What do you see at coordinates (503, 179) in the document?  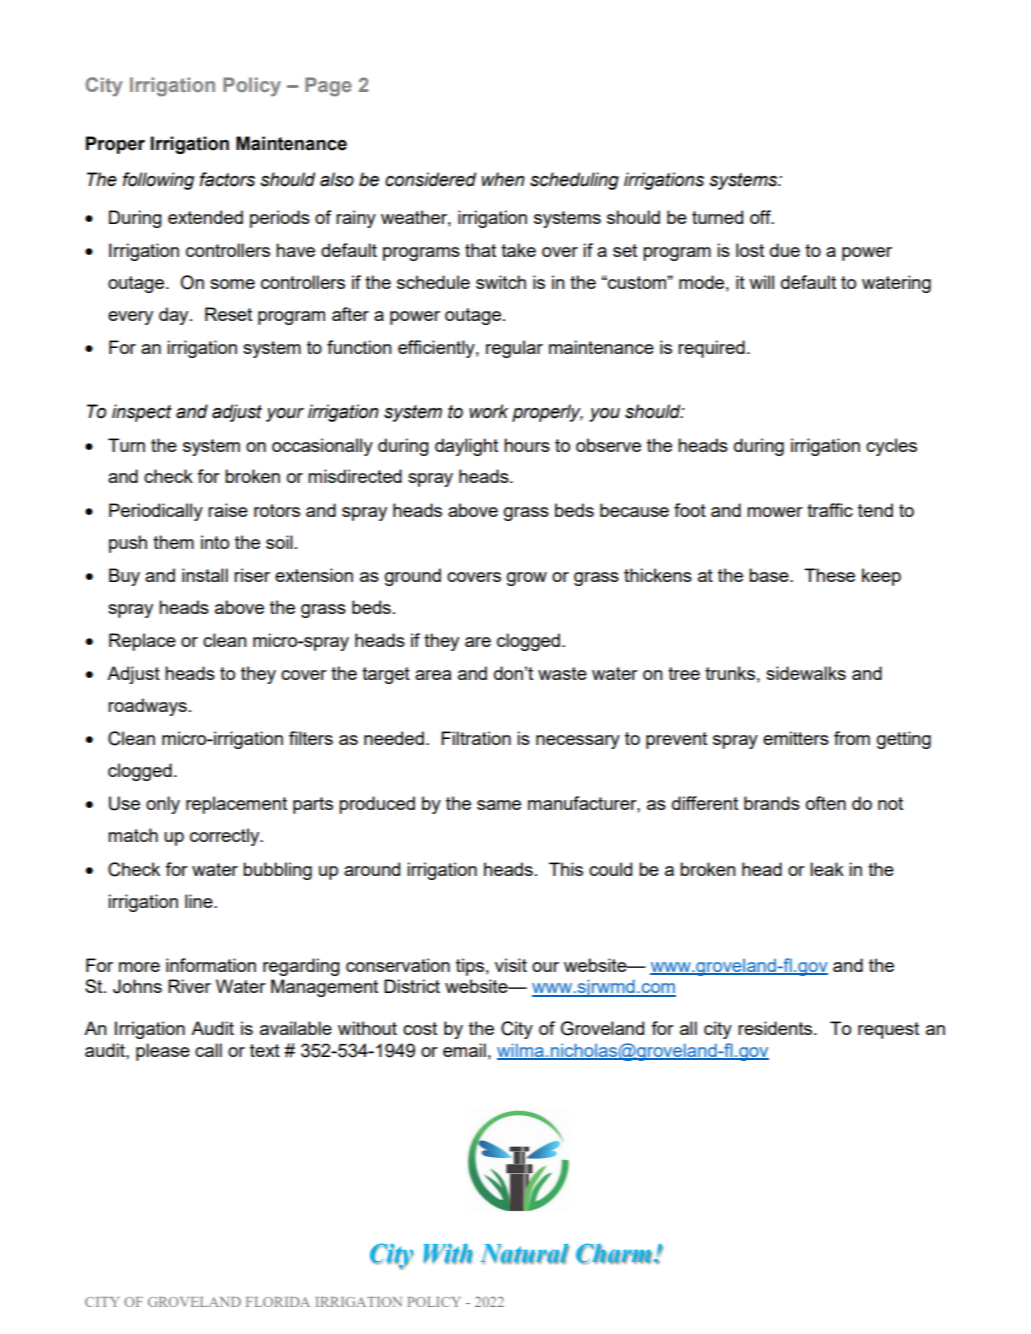 I see `when` at bounding box center [503, 179].
